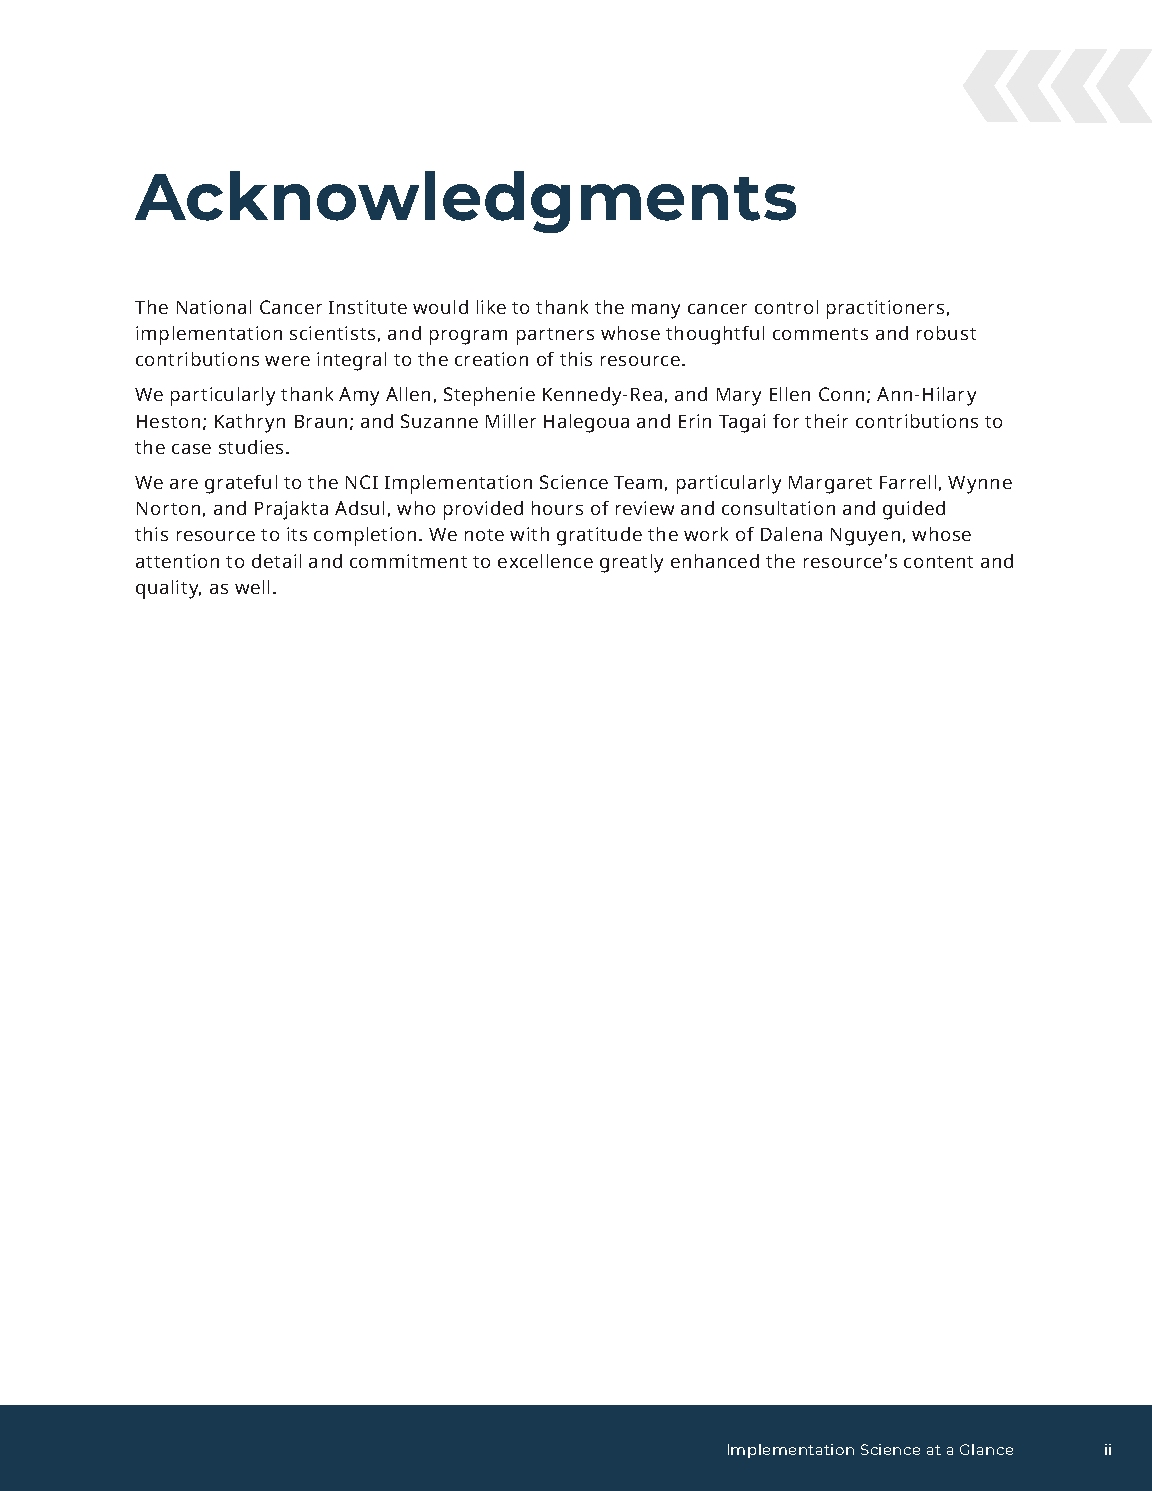  I want to click on National, so click(214, 307).
